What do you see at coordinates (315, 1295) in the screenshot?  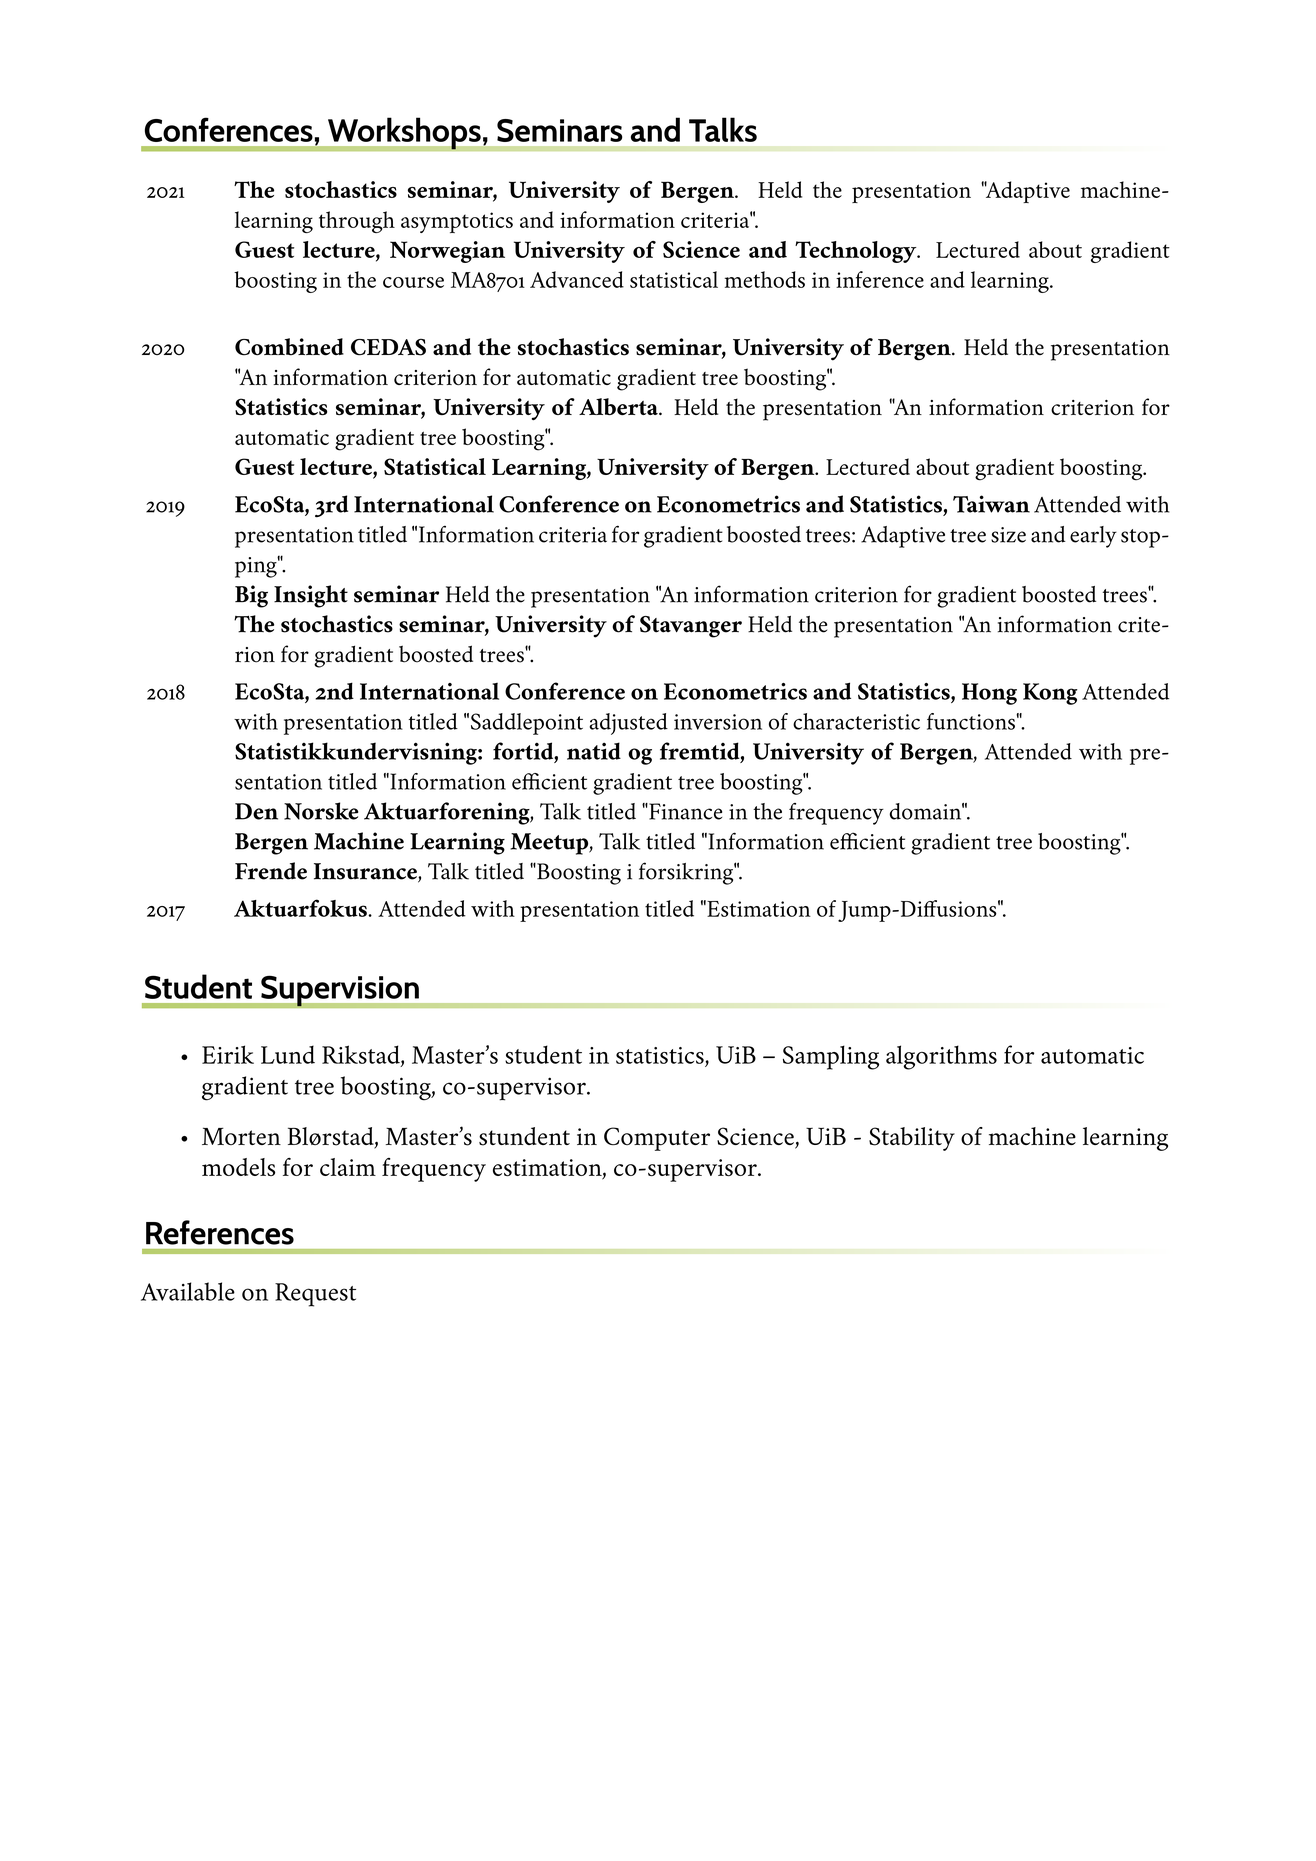 I see `Request` at bounding box center [315, 1295].
